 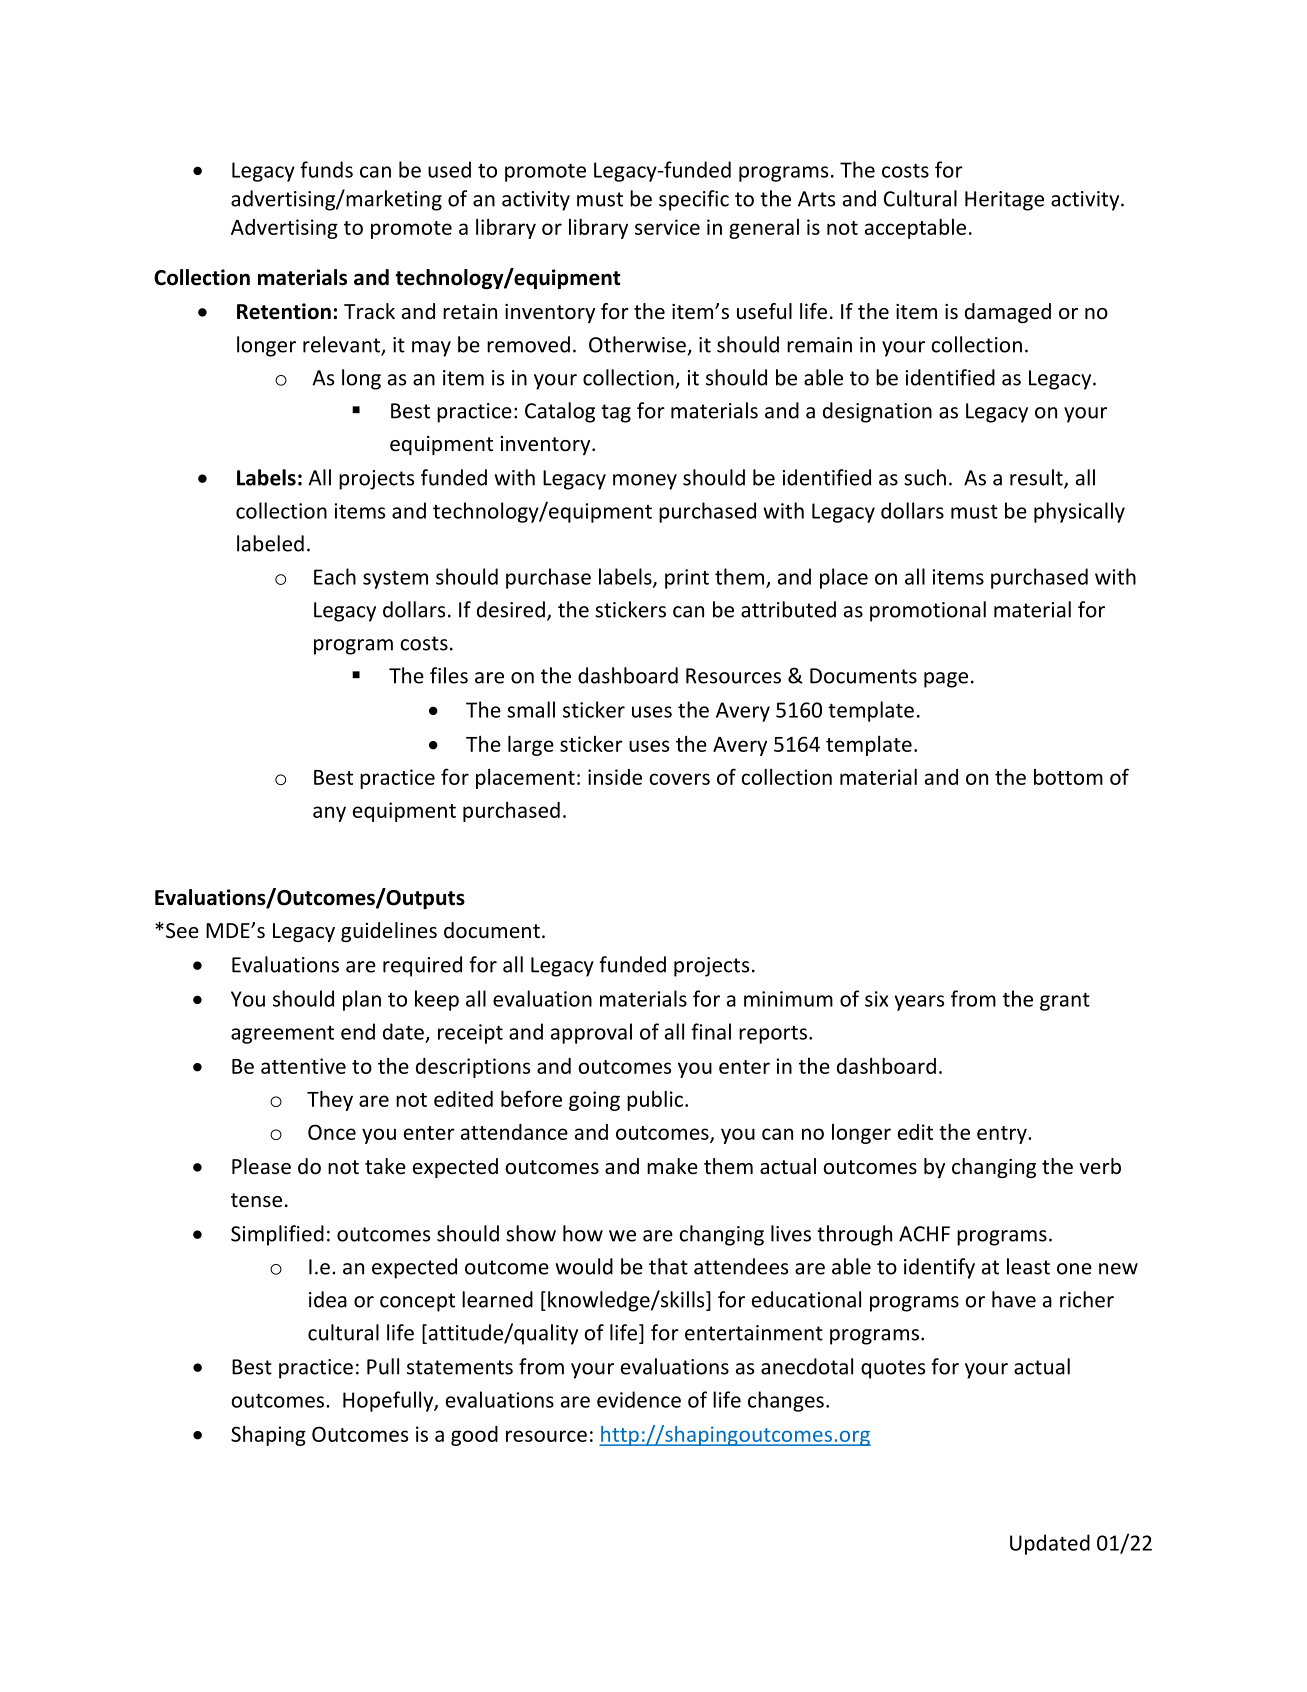 What do you see at coordinates (711, 1031) in the screenshot?
I see `final` at bounding box center [711, 1031].
